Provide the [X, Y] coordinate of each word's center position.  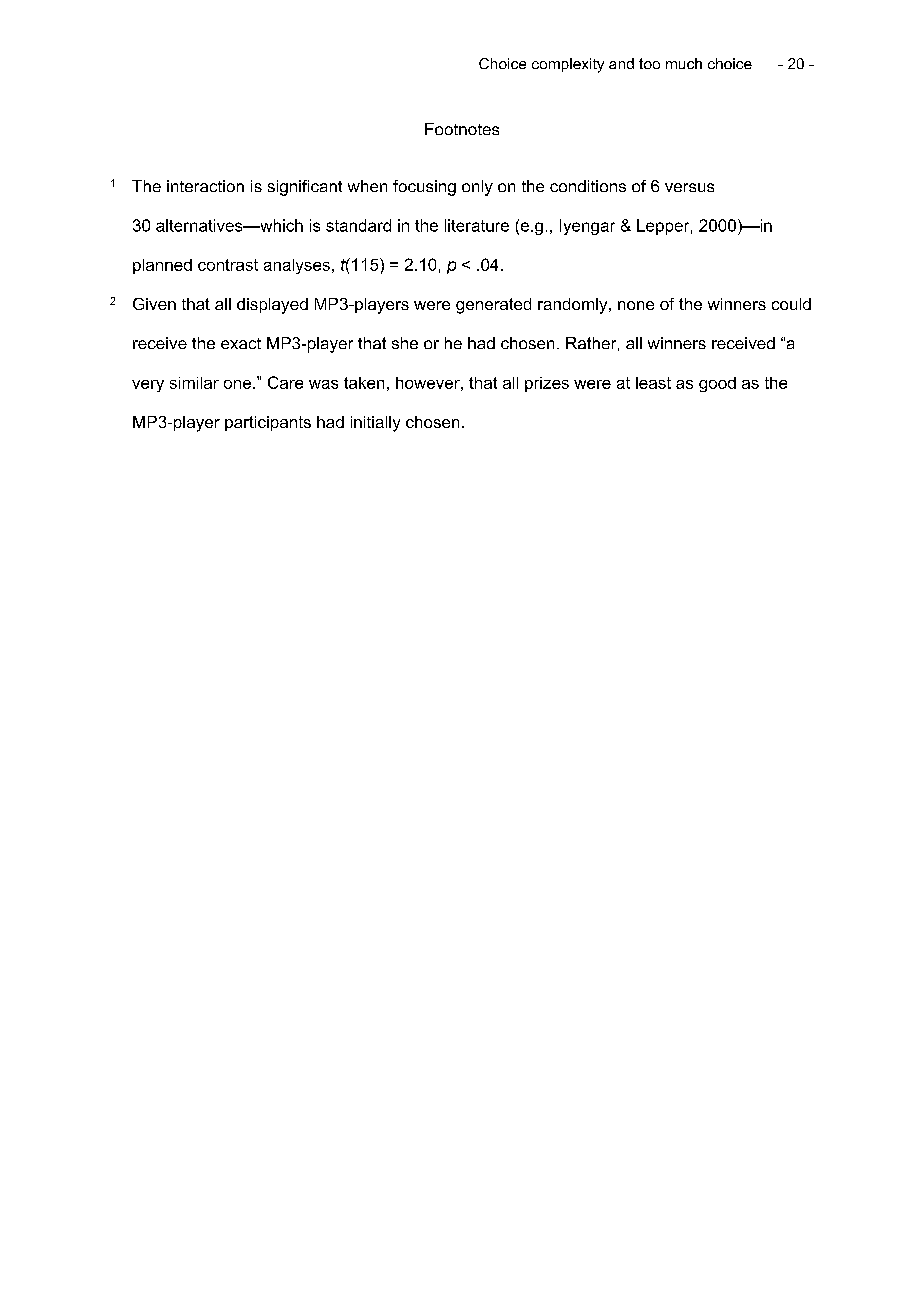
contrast [228, 265]
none [636, 305]
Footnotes [462, 129]
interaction [205, 186]
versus [689, 187]
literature [477, 225]
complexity [568, 65]
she [405, 343]
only [477, 188]
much [684, 63]
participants [268, 423]
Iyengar [587, 227]
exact [241, 343]
